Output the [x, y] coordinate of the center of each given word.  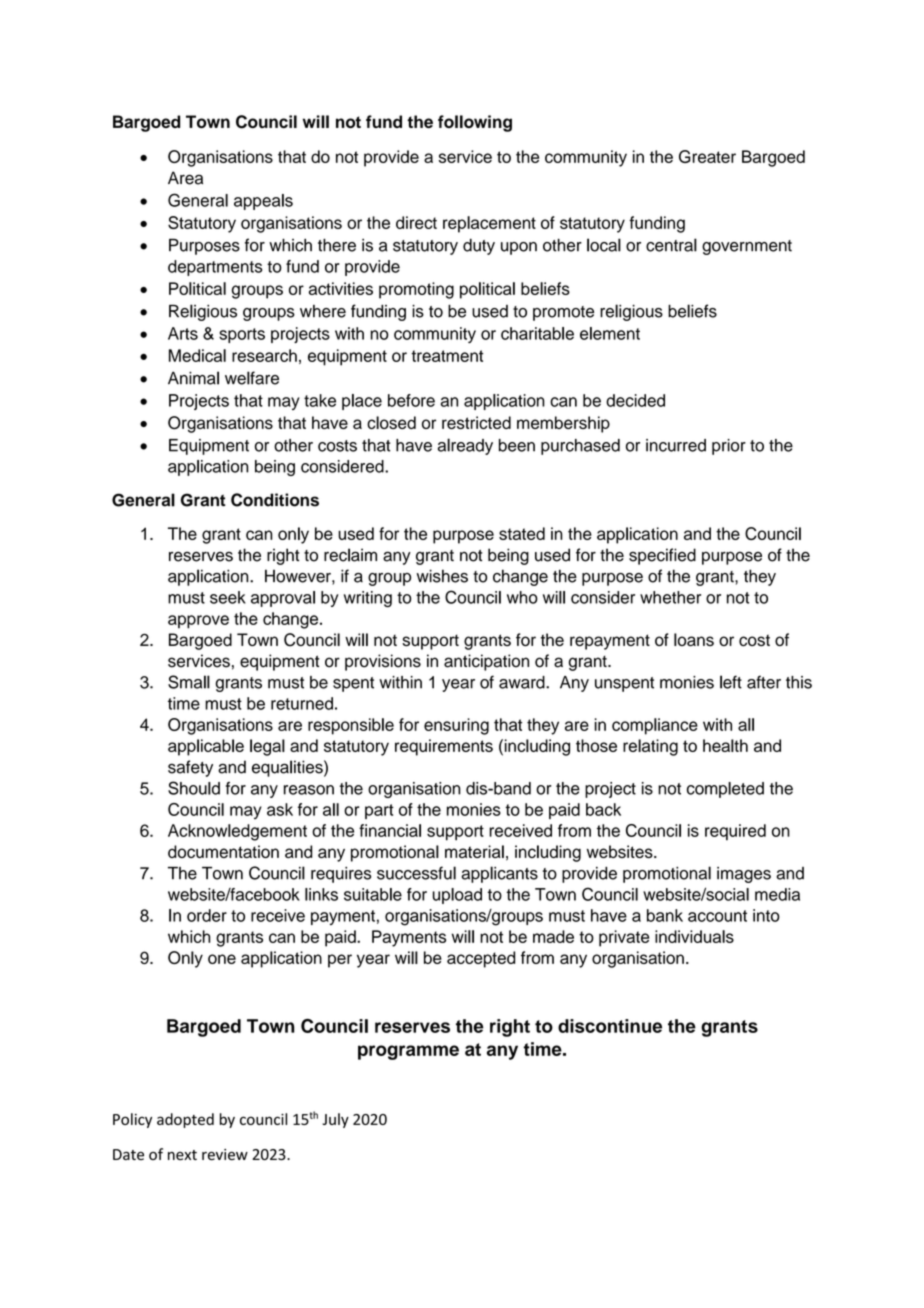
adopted [185, 1120]
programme [408, 1052]
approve [198, 622]
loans [694, 640]
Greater [707, 156]
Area [185, 178]
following [475, 123]
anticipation [486, 662]
